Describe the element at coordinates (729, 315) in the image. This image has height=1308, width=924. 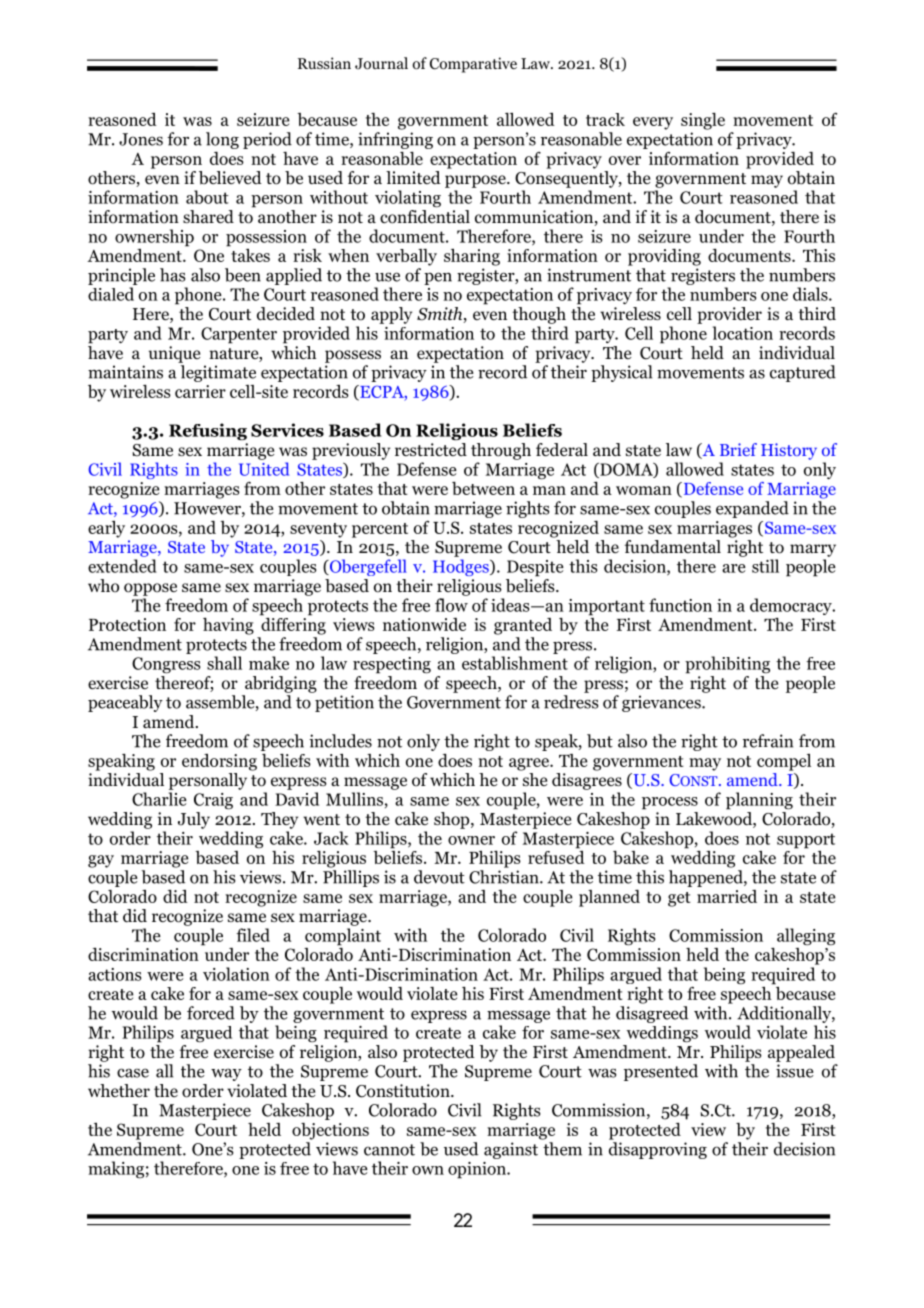
I see `provider` at that location.
